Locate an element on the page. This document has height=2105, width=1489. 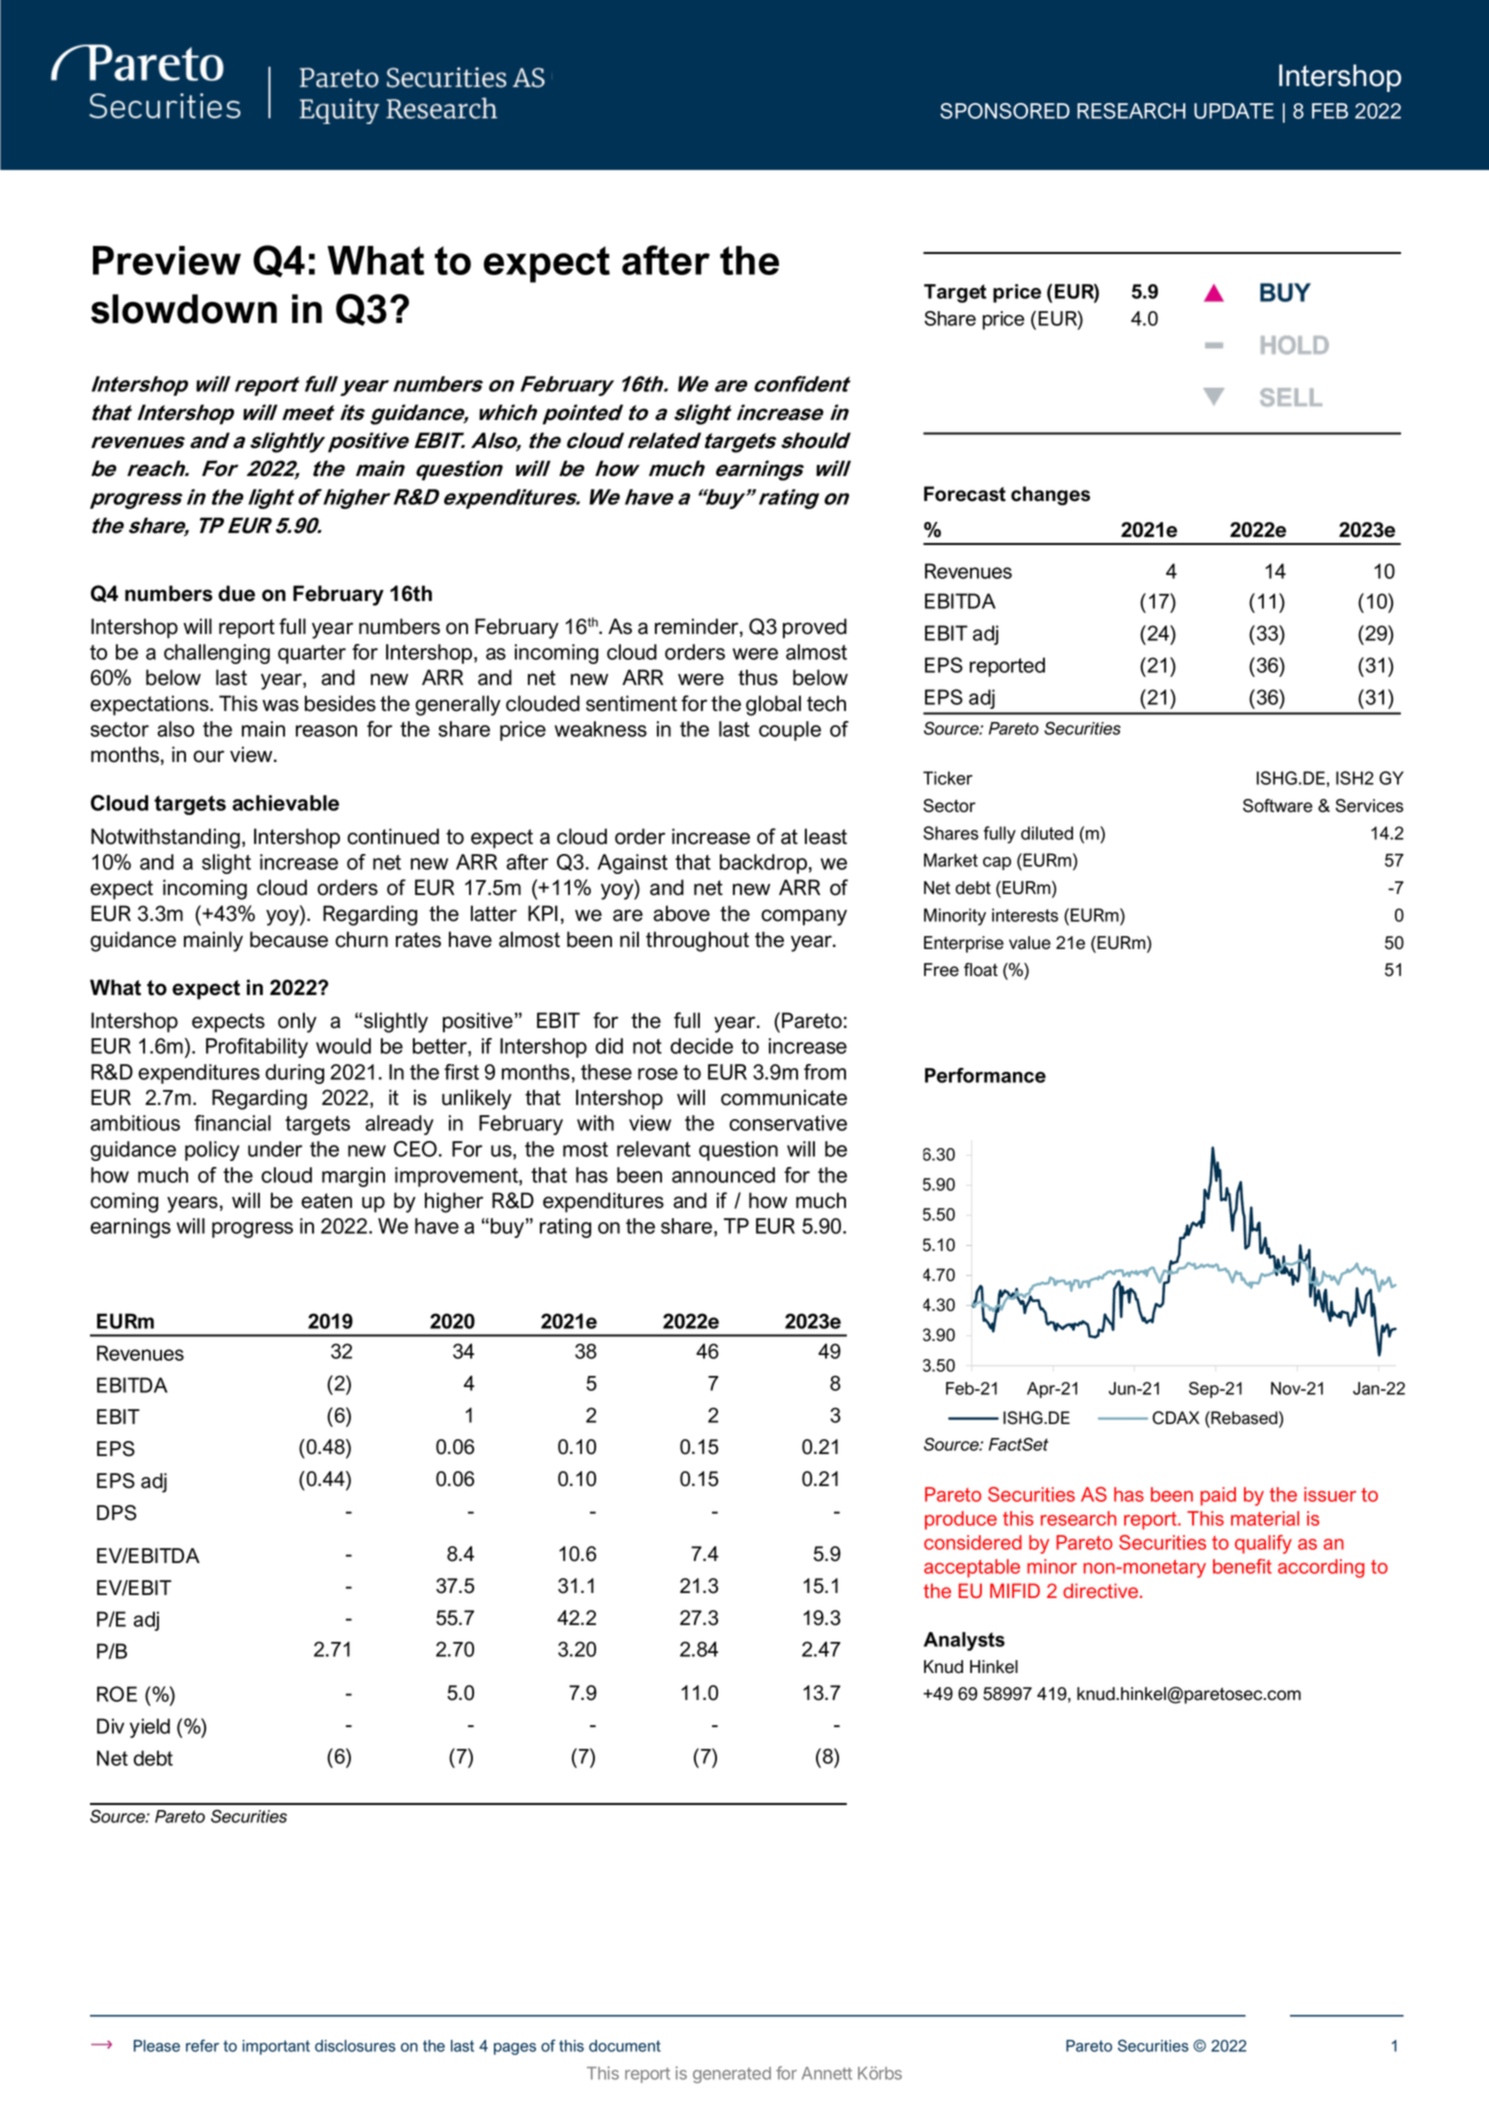
Software is located at coordinates (1278, 806).
